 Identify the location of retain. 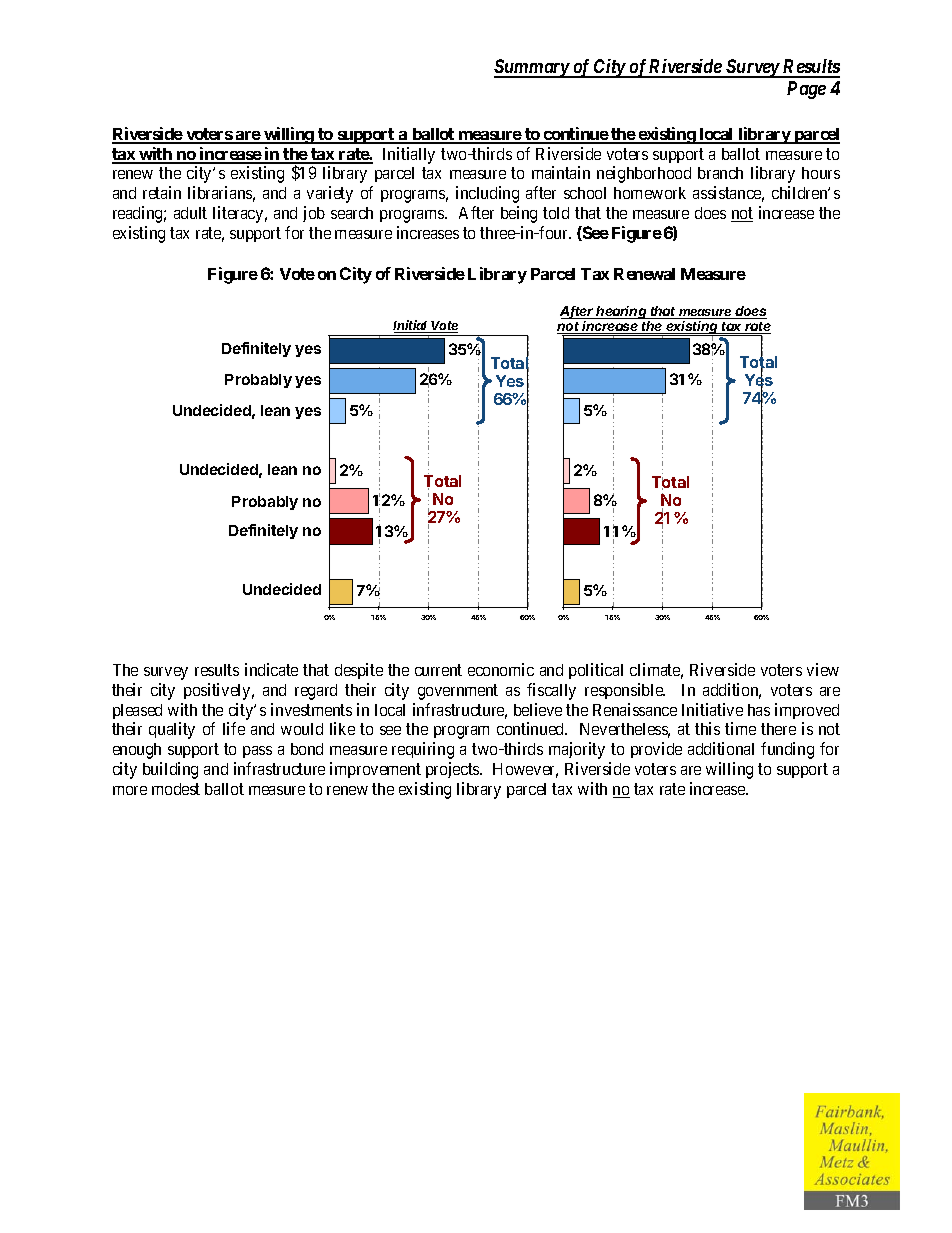
(162, 192).
